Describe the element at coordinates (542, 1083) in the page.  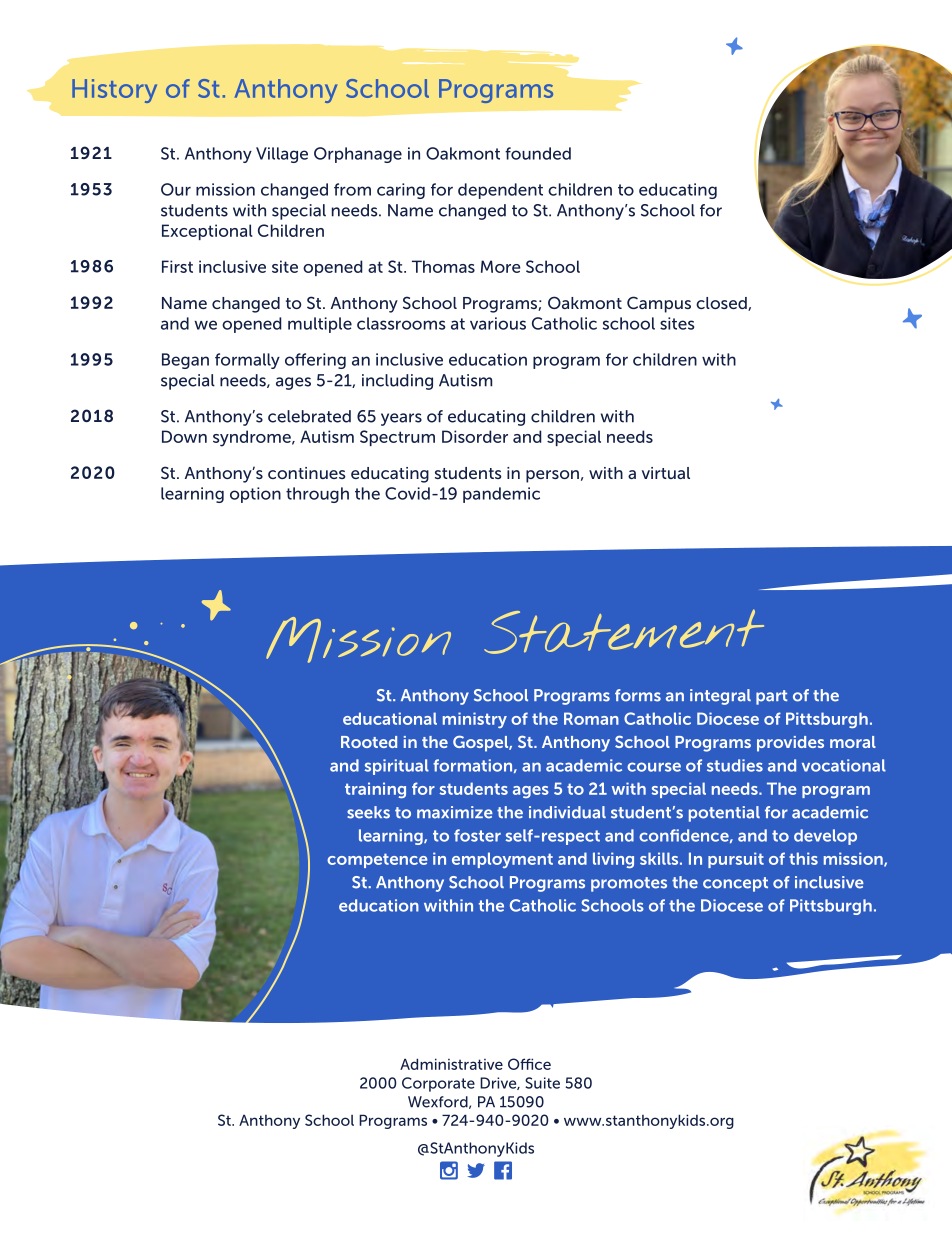
I see `Suite` at that location.
